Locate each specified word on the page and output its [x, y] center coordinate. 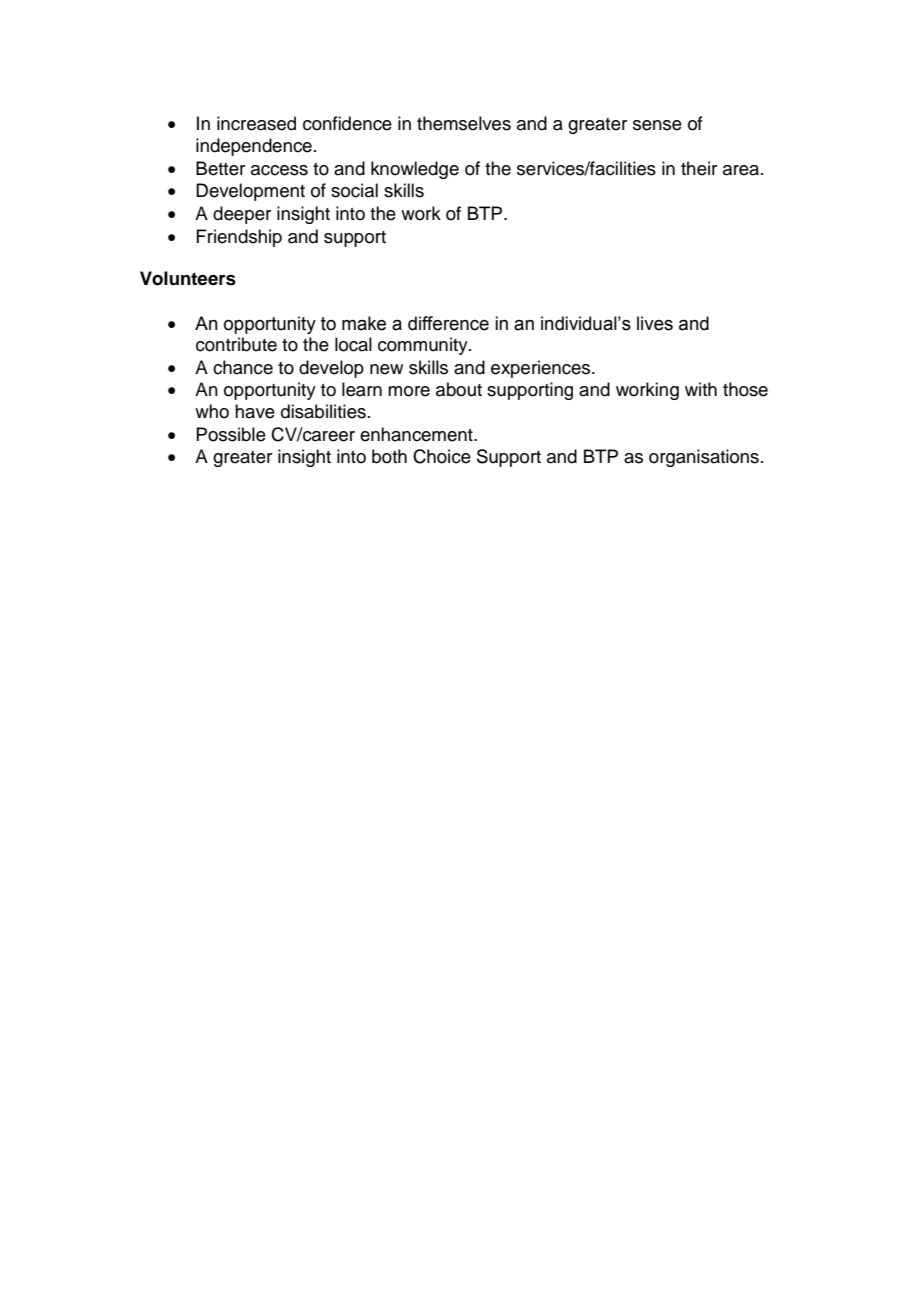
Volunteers [188, 278]
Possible [231, 434]
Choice [442, 456]
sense [657, 125]
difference [448, 323]
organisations [704, 458]
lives [655, 323]
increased [256, 123]
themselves [464, 123]
